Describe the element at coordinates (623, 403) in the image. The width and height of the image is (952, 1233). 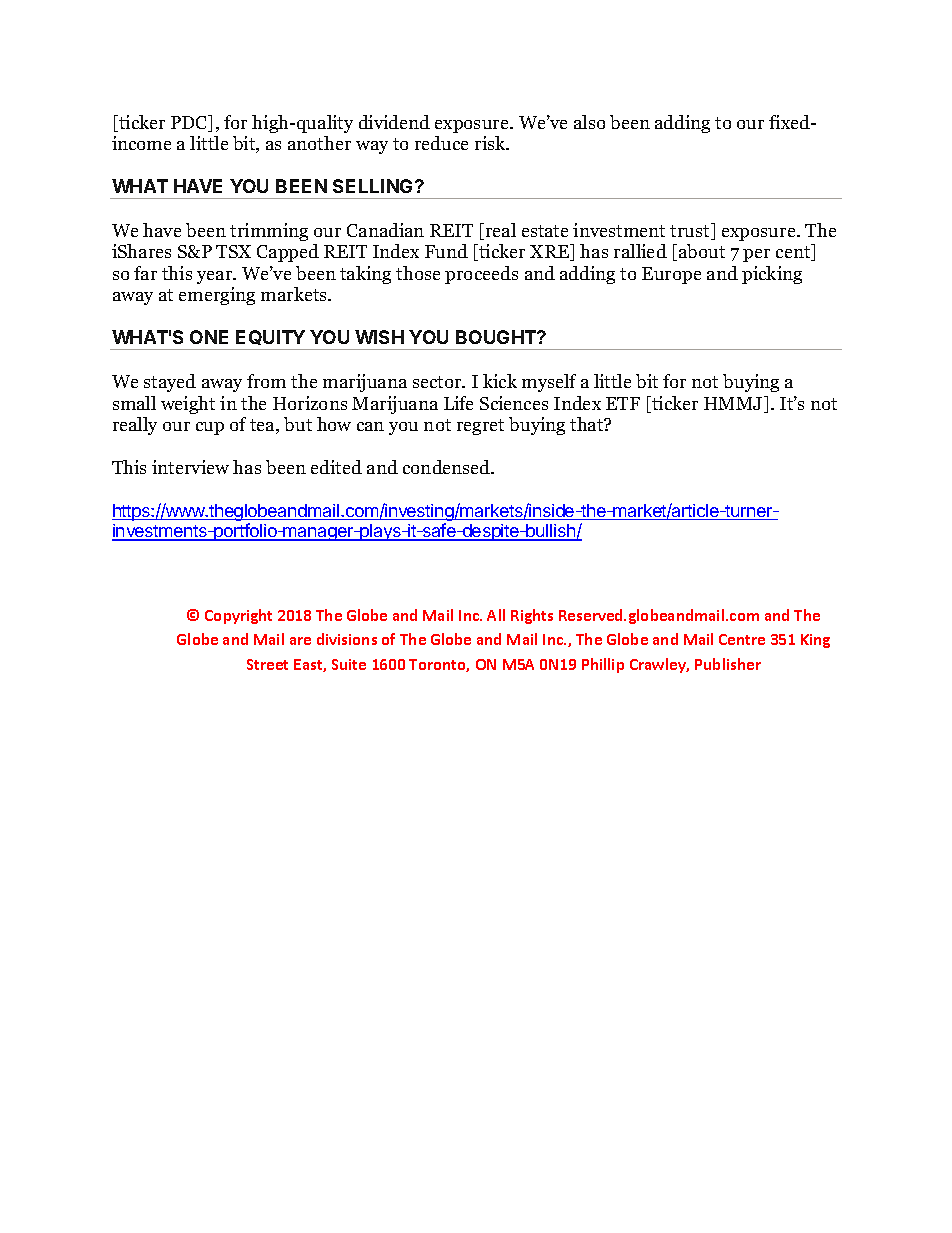
I see `ETF` at that location.
